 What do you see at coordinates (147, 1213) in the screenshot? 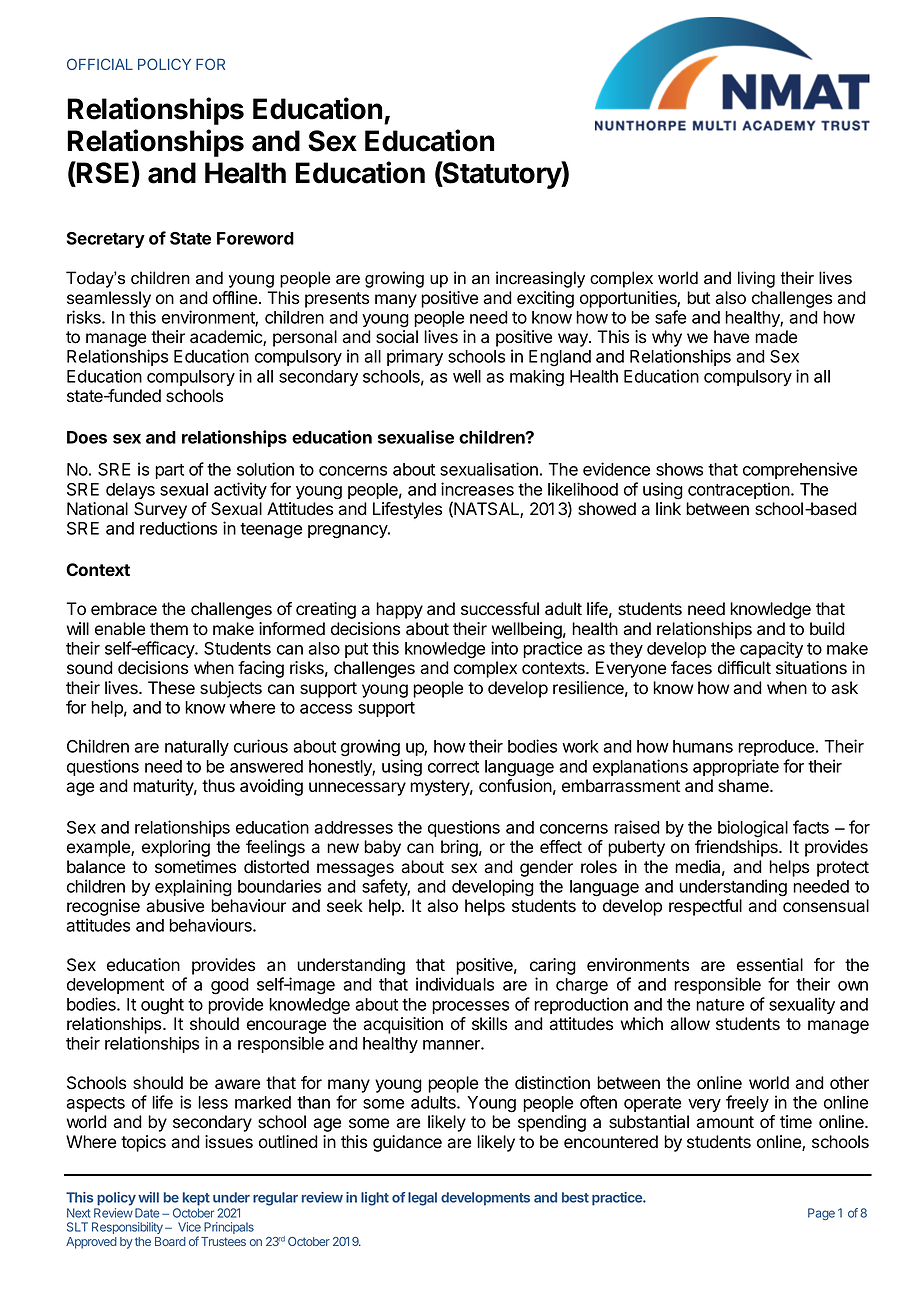
I see `Date` at bounding box center [147, 1213].
